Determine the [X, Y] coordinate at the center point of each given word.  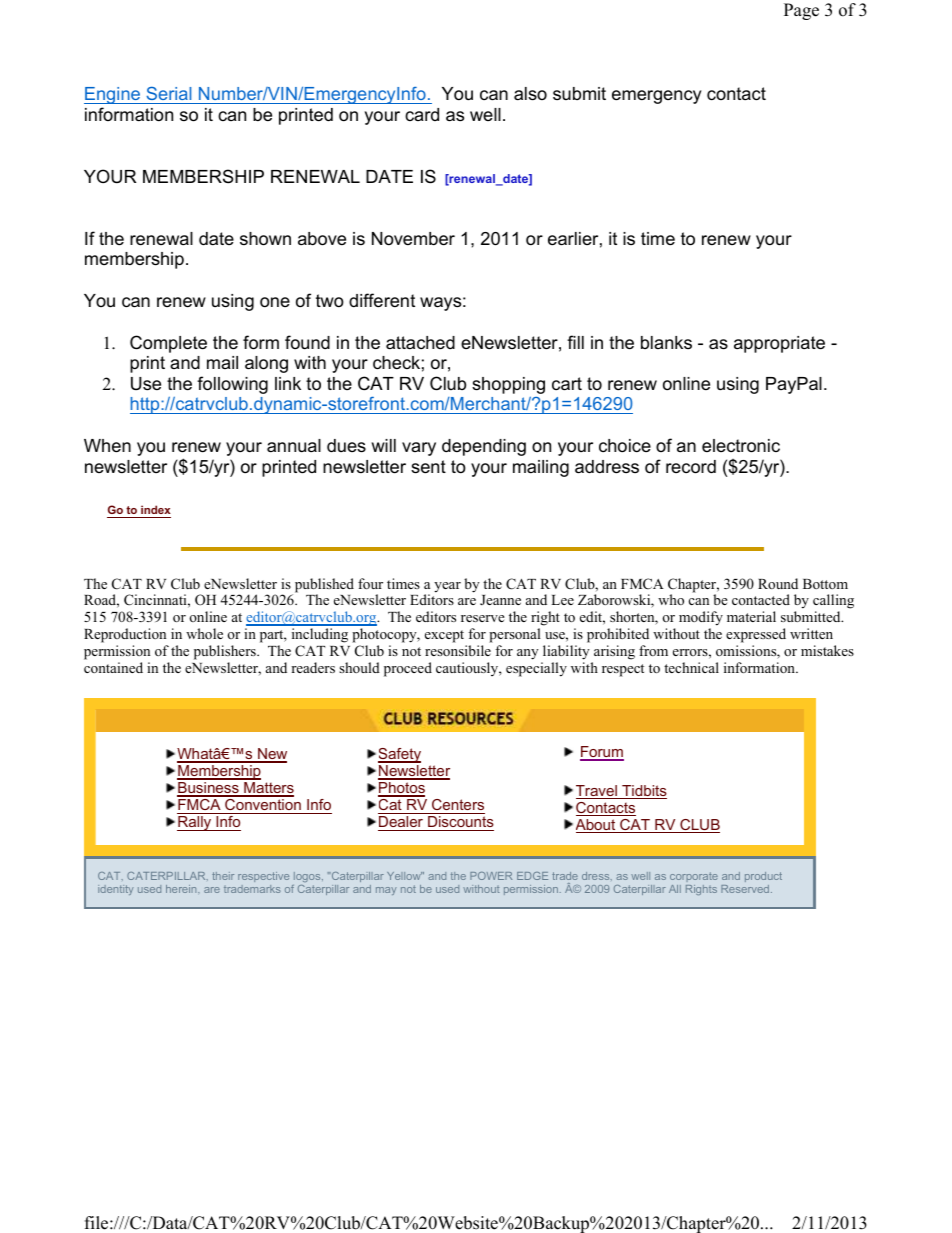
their [223, 876]
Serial [168, 93]
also [530, 93]
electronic [741, 446]
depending [484, 447]
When [107, 445]
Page [801, 11]
